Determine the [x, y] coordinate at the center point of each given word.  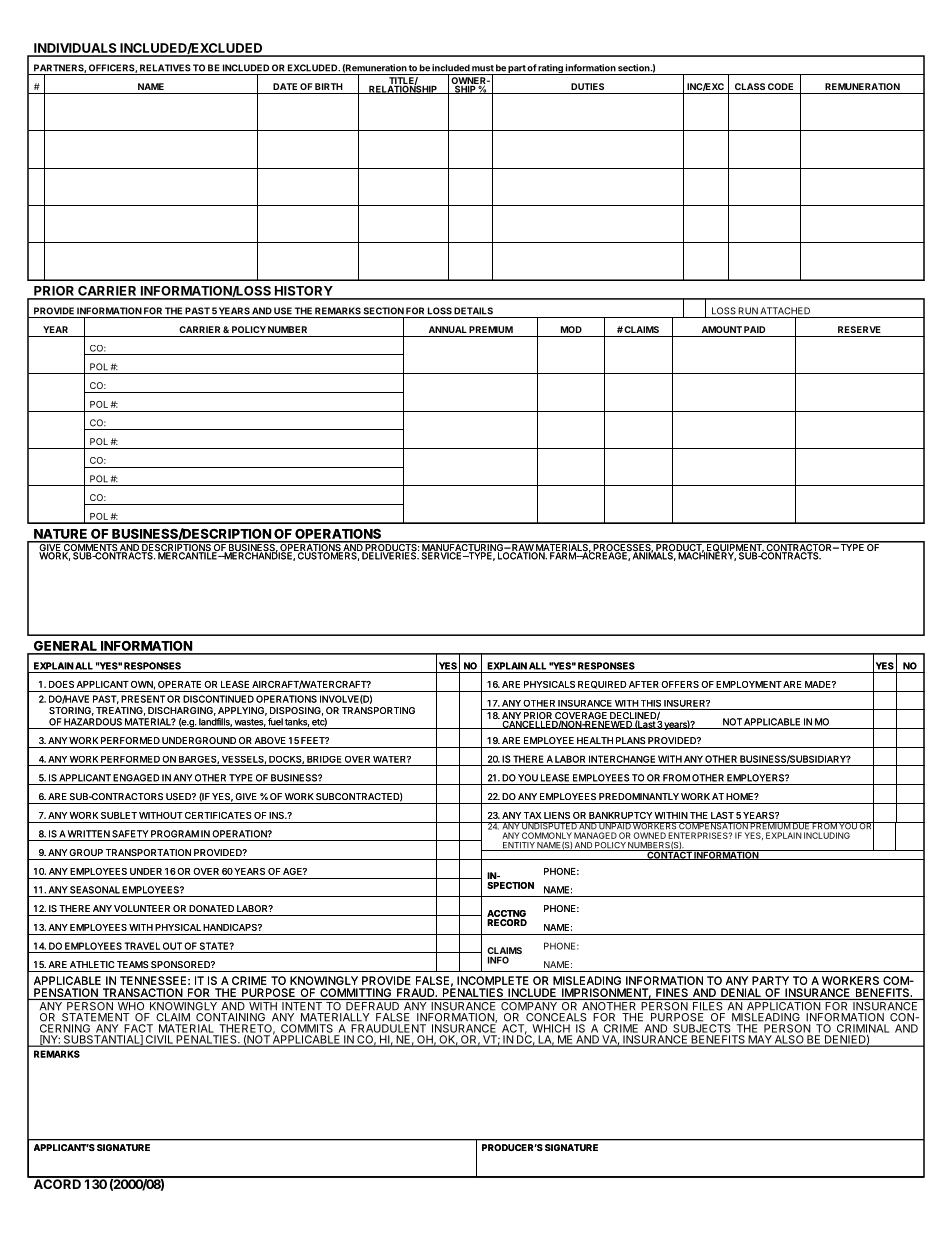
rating [551, 69]
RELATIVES [165, 68]
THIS [651, 703]
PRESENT [143, 699]
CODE [780, 86]
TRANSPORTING [378, 710]
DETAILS [473, 311]
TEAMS [133, 964]
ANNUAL [448, 329]
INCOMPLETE [493, 980]
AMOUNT [722, 329]
